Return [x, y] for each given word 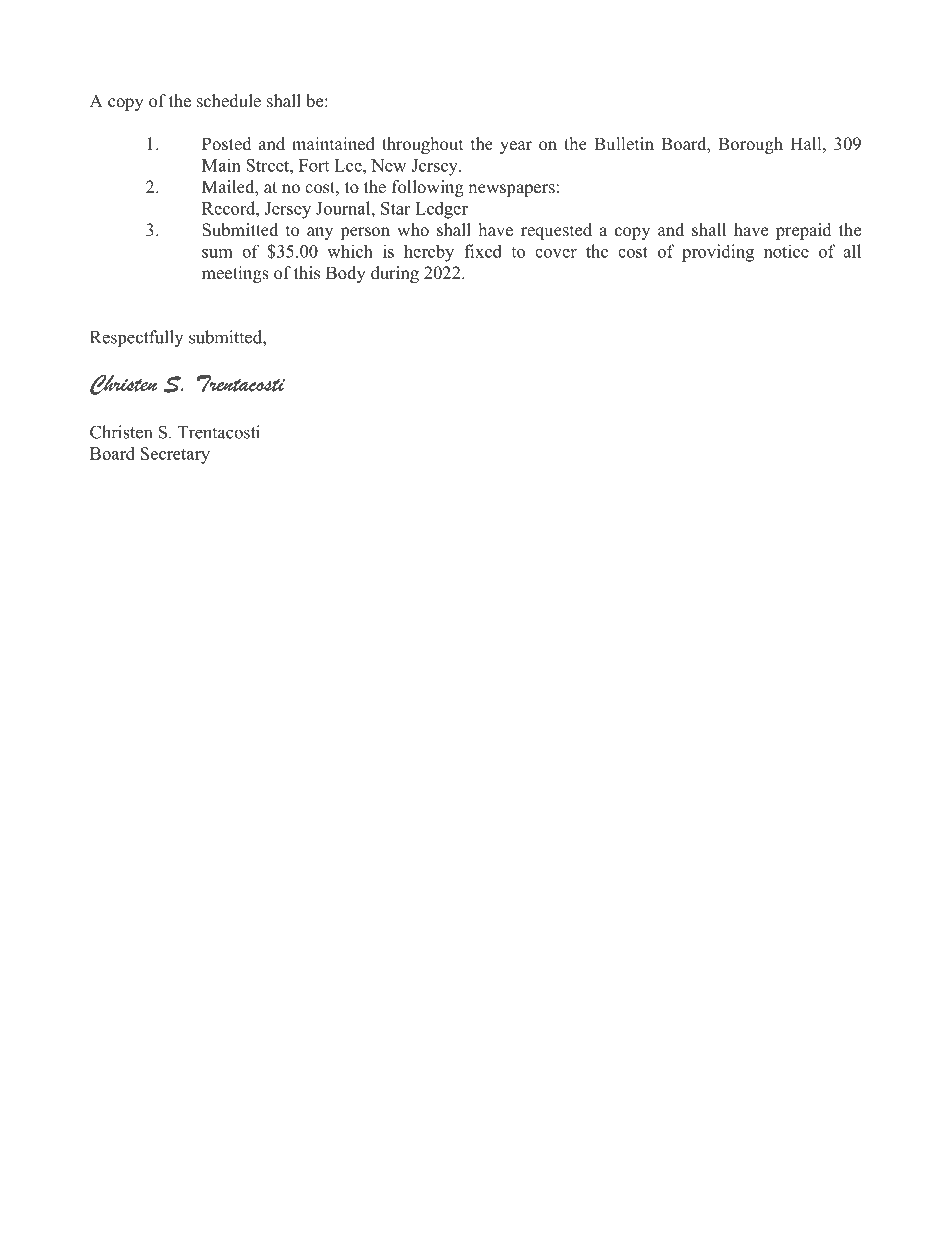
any [320, 233]
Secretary [175, 455]
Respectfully [136, 339]
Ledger [441, 210]
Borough [750, 145]
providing [718, 253]
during [395, 274]
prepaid [804, 231]
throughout [422, 145]
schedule [229, 101]
